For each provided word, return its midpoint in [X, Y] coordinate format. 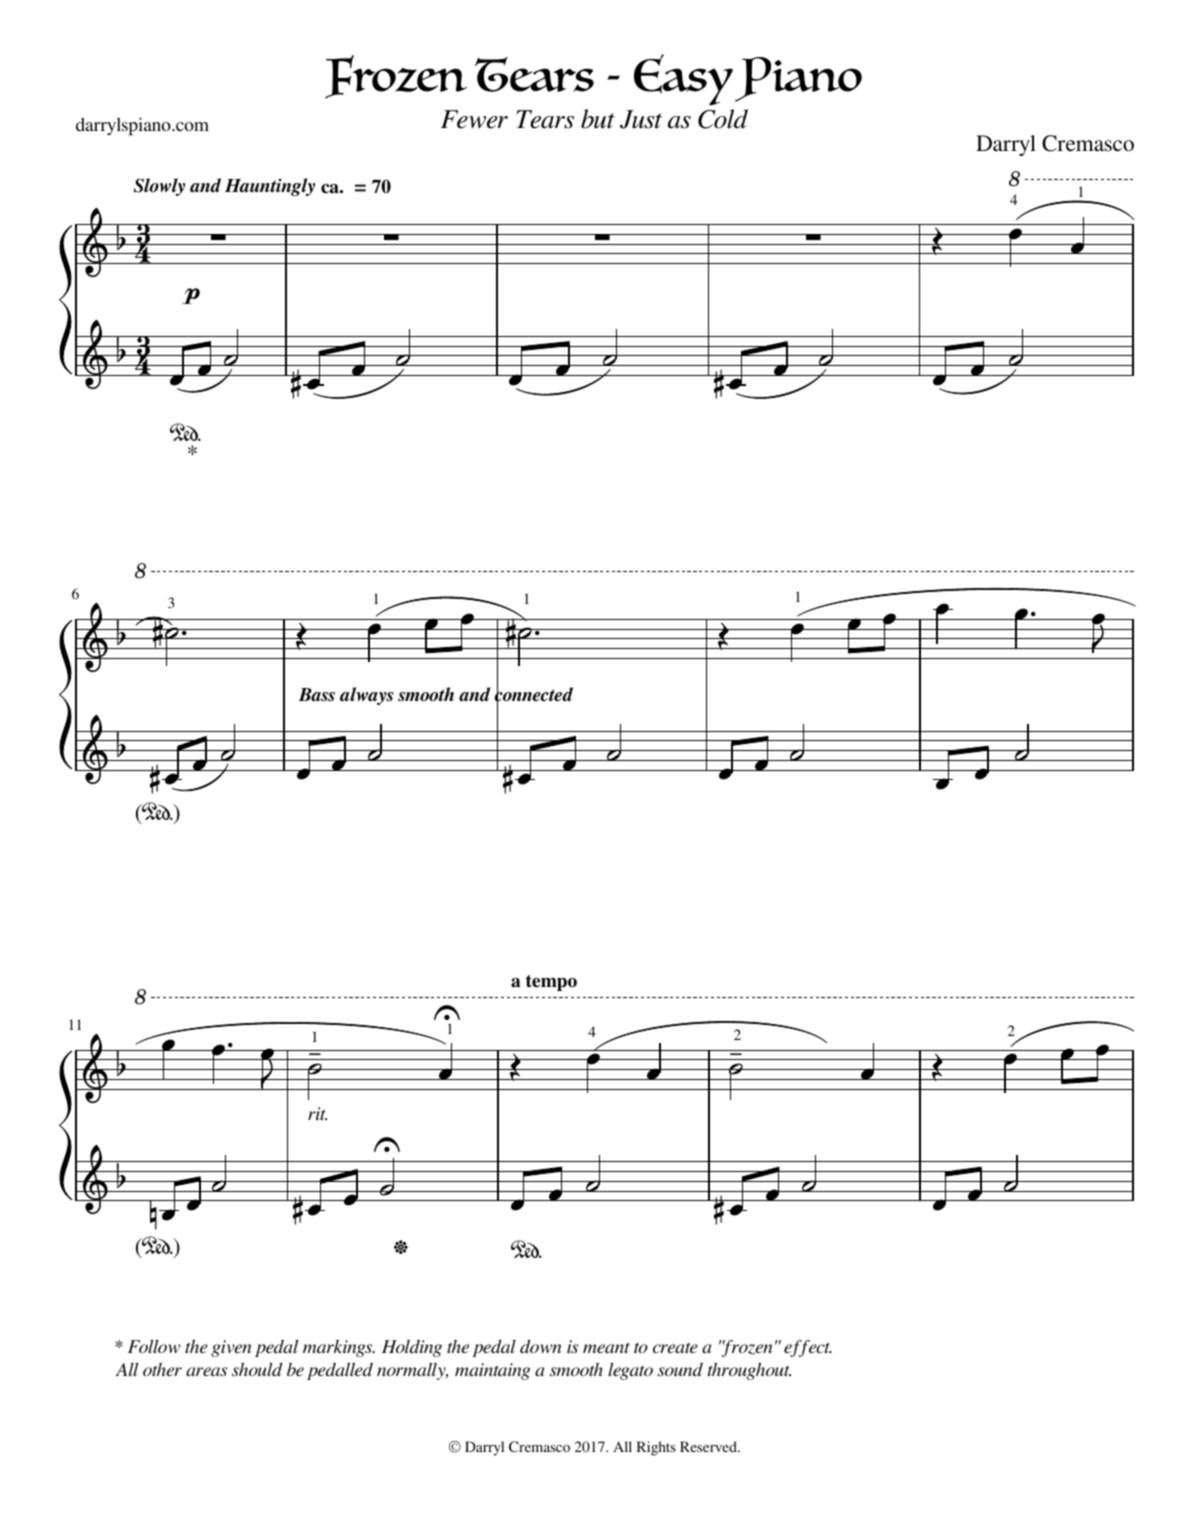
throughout [749, 1371]
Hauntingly [270, 187]
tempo [551, 983]
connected [533, 694]
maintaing [493, 1371]
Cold [723, 119]
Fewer [474, 119]
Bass [317, 695]
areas [206, 1371]
